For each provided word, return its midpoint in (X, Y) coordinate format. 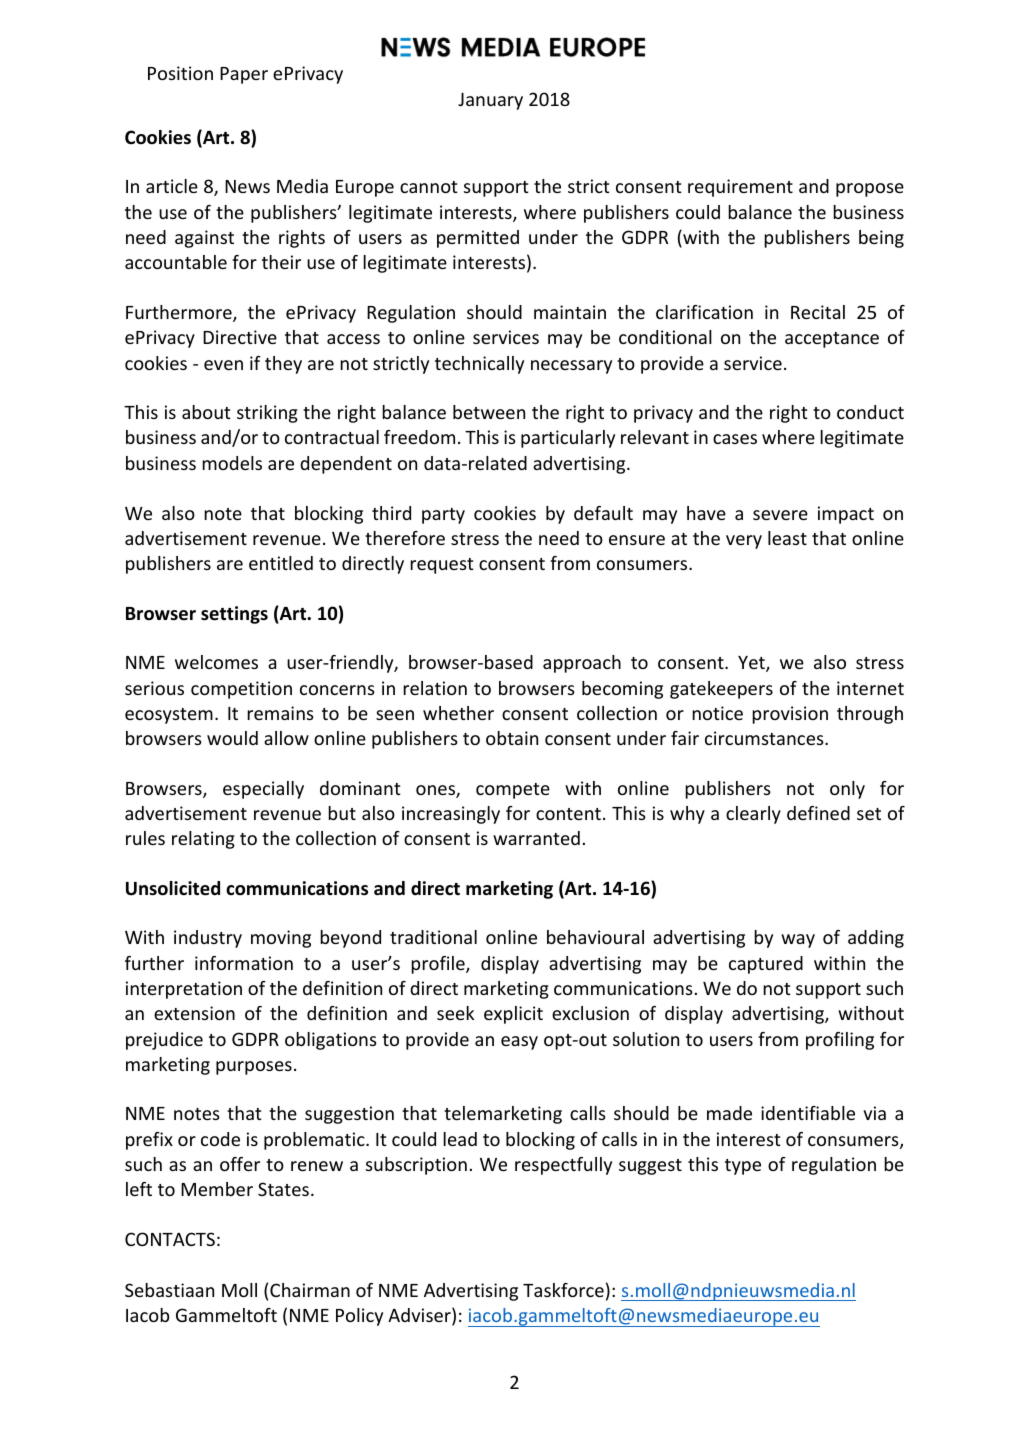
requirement (740, 188)
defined (818, 813)
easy (519, 1043)
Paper (244, 75)
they (283, 365)
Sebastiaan (169, 1290)
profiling (840, 1041)
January (490, 101)
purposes (254, 1068)
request (442, 566)
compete (513, 791)
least (787, 538)
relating (203, 840)
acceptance (832, 340)
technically (479, 365)
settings (234, 615)
